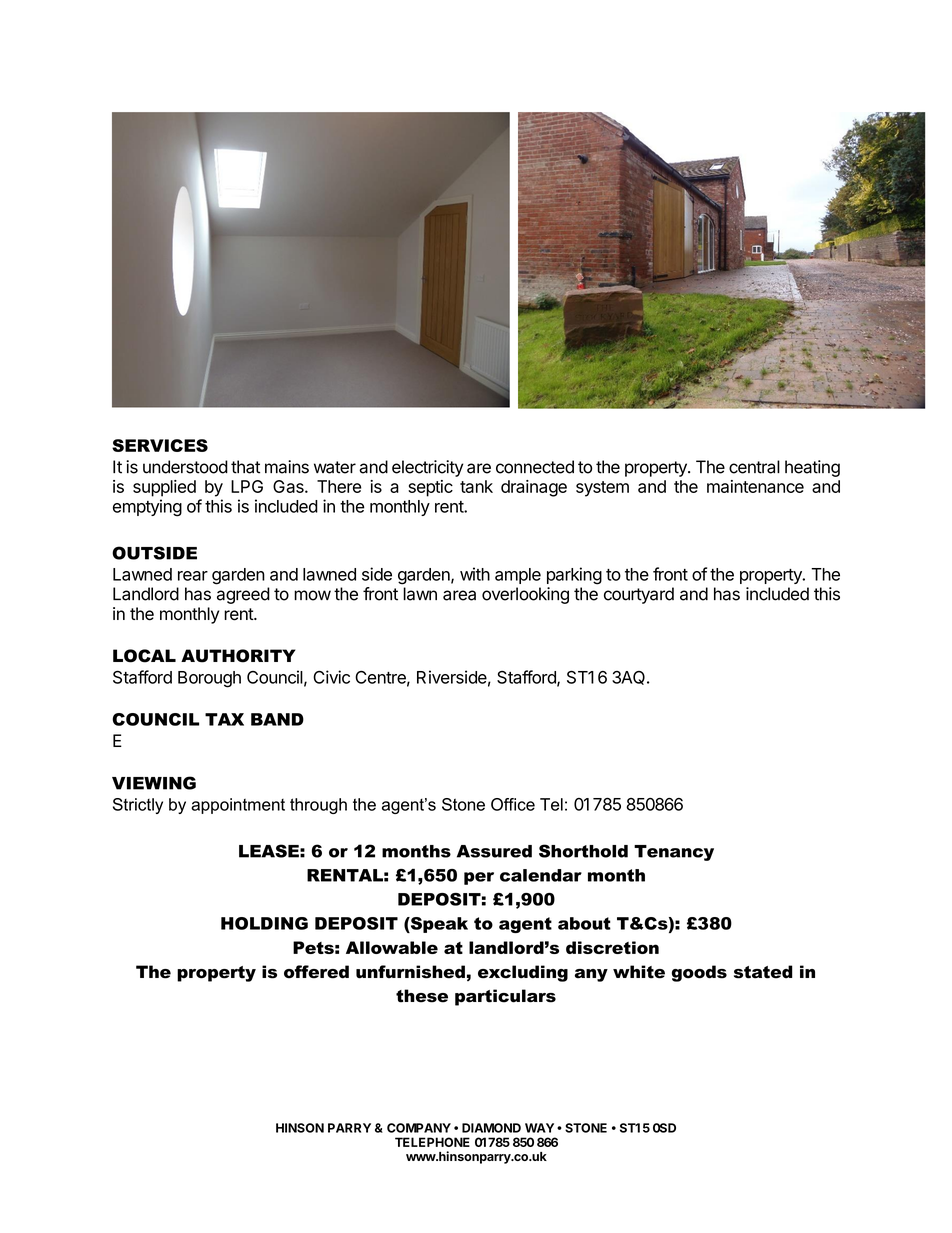 This screenshot has height=1233, width=952. Describe the element at coordinates (513, 804) in the screenshot. I see `Office` at that location.
